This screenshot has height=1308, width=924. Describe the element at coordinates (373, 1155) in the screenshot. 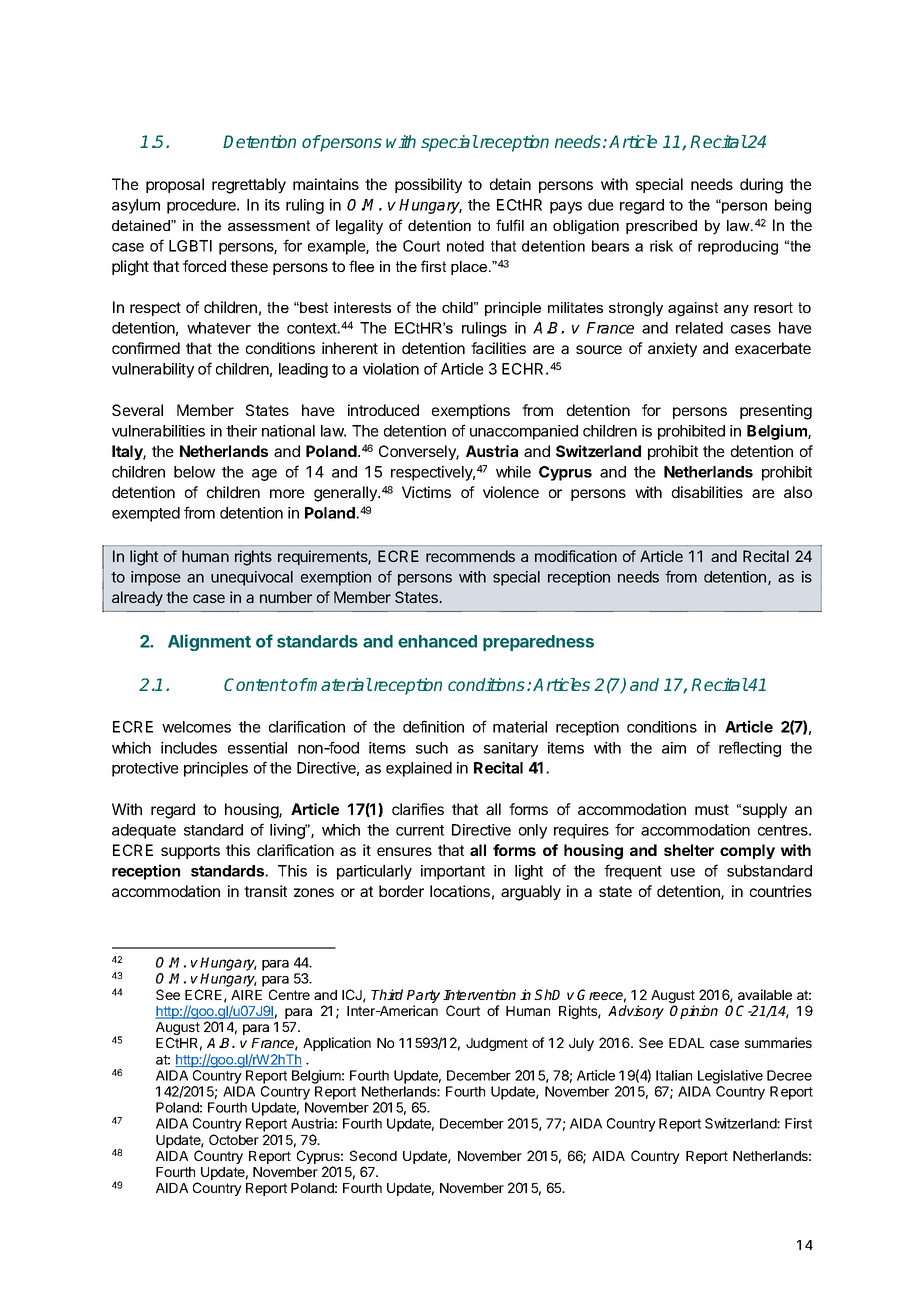

I see `Second` at that location.
